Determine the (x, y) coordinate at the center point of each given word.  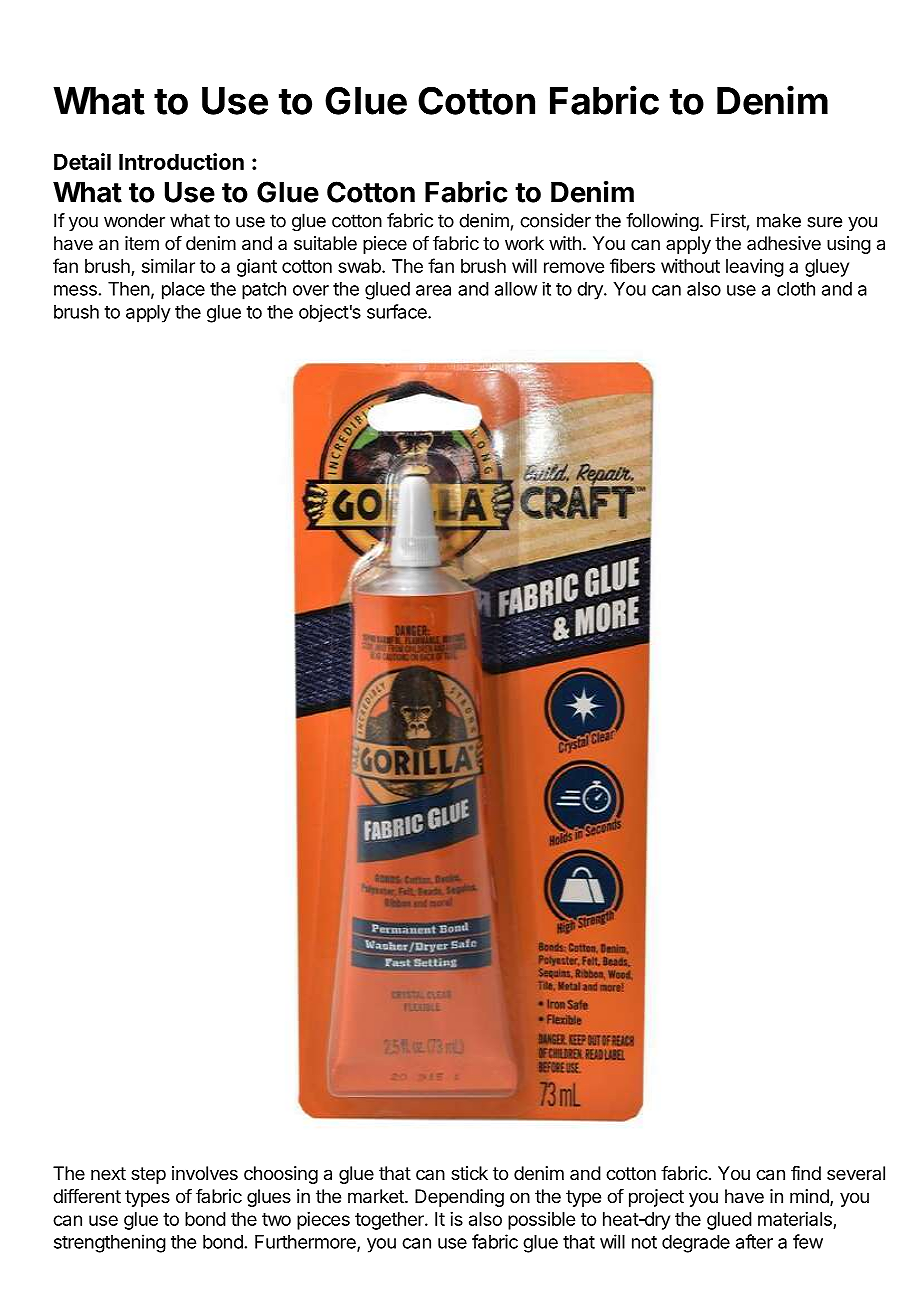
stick (469, 1173)
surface (398, 311)
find (806, 1173)
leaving (755, 268)
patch (264, 291)
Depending (459, 1198)
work (524, 243)
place (183, 291)
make (779, 220)
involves (205, 1173)
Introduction (181, 161)
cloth (796, 289)
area (433, 290)
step (148, 1175)
